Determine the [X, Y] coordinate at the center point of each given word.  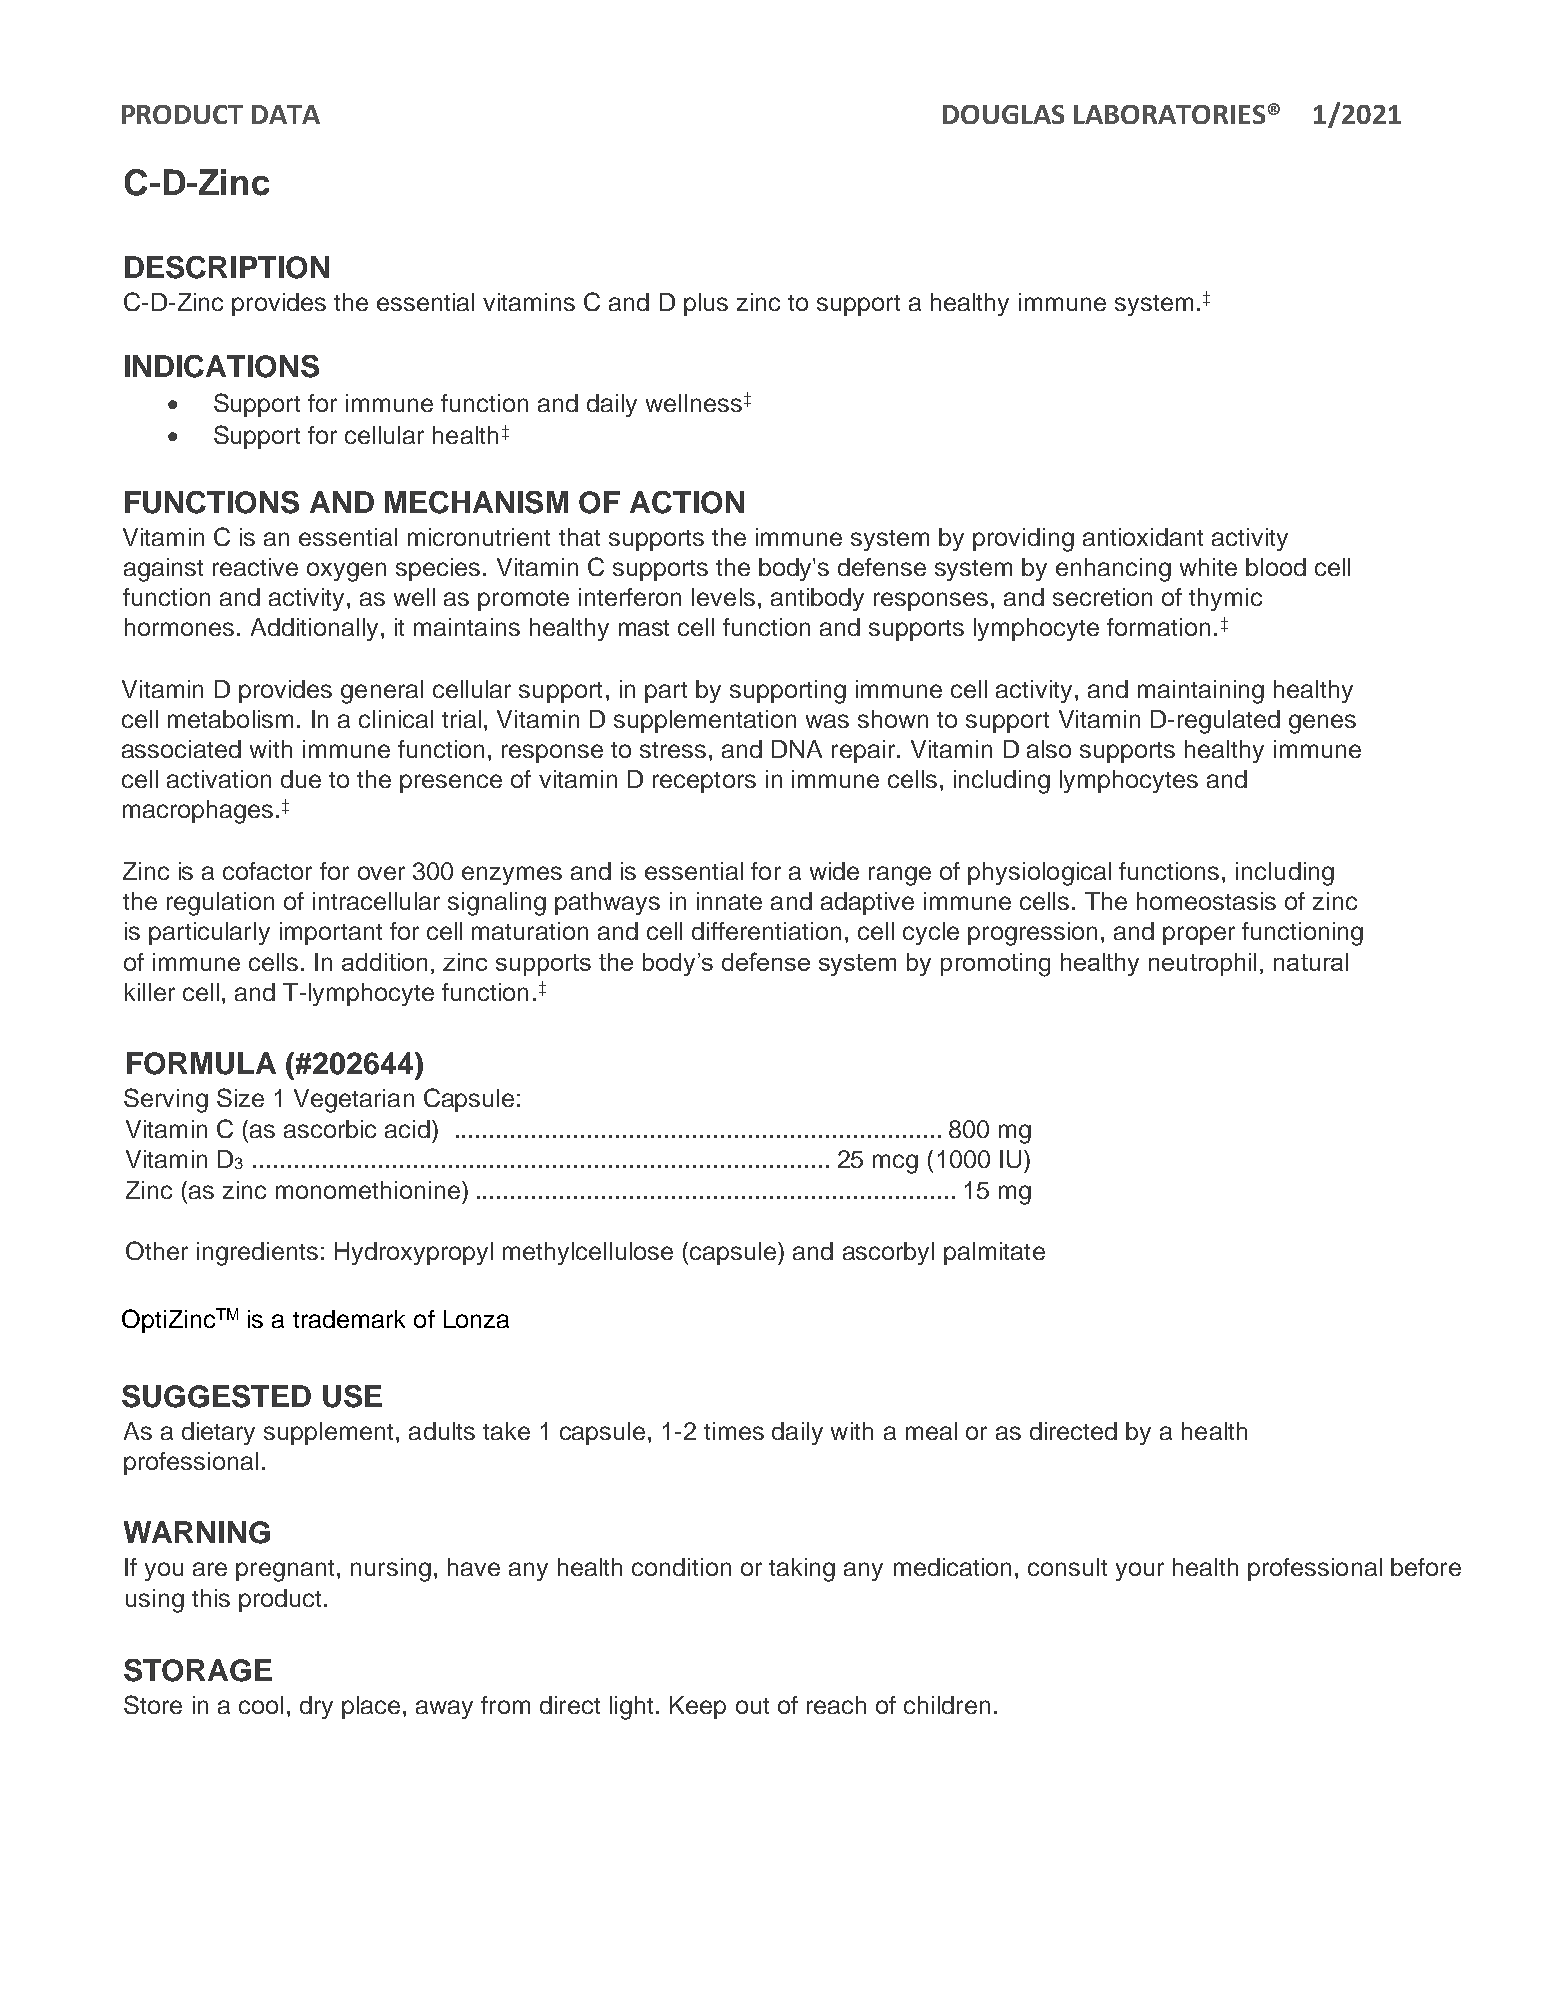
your [1140, 1571]
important [331, 933]
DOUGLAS [1003, 114]
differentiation [766, 931]
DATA [286, 114]
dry [316, 1707]
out [752, 1706]
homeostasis [1206, 901]
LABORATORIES [1169, 114]
